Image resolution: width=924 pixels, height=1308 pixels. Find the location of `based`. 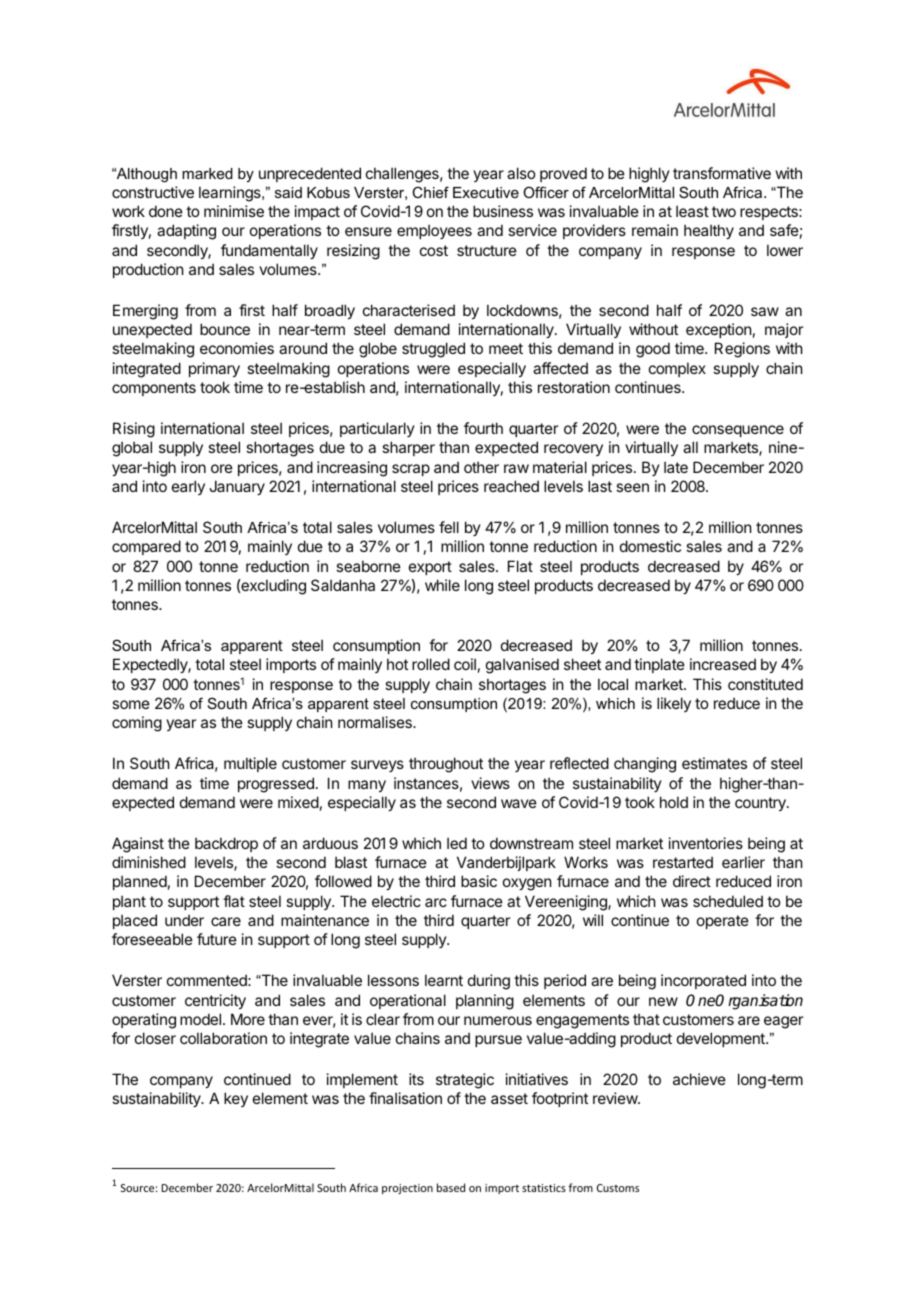

based is located at coordinates (451, 1187).
